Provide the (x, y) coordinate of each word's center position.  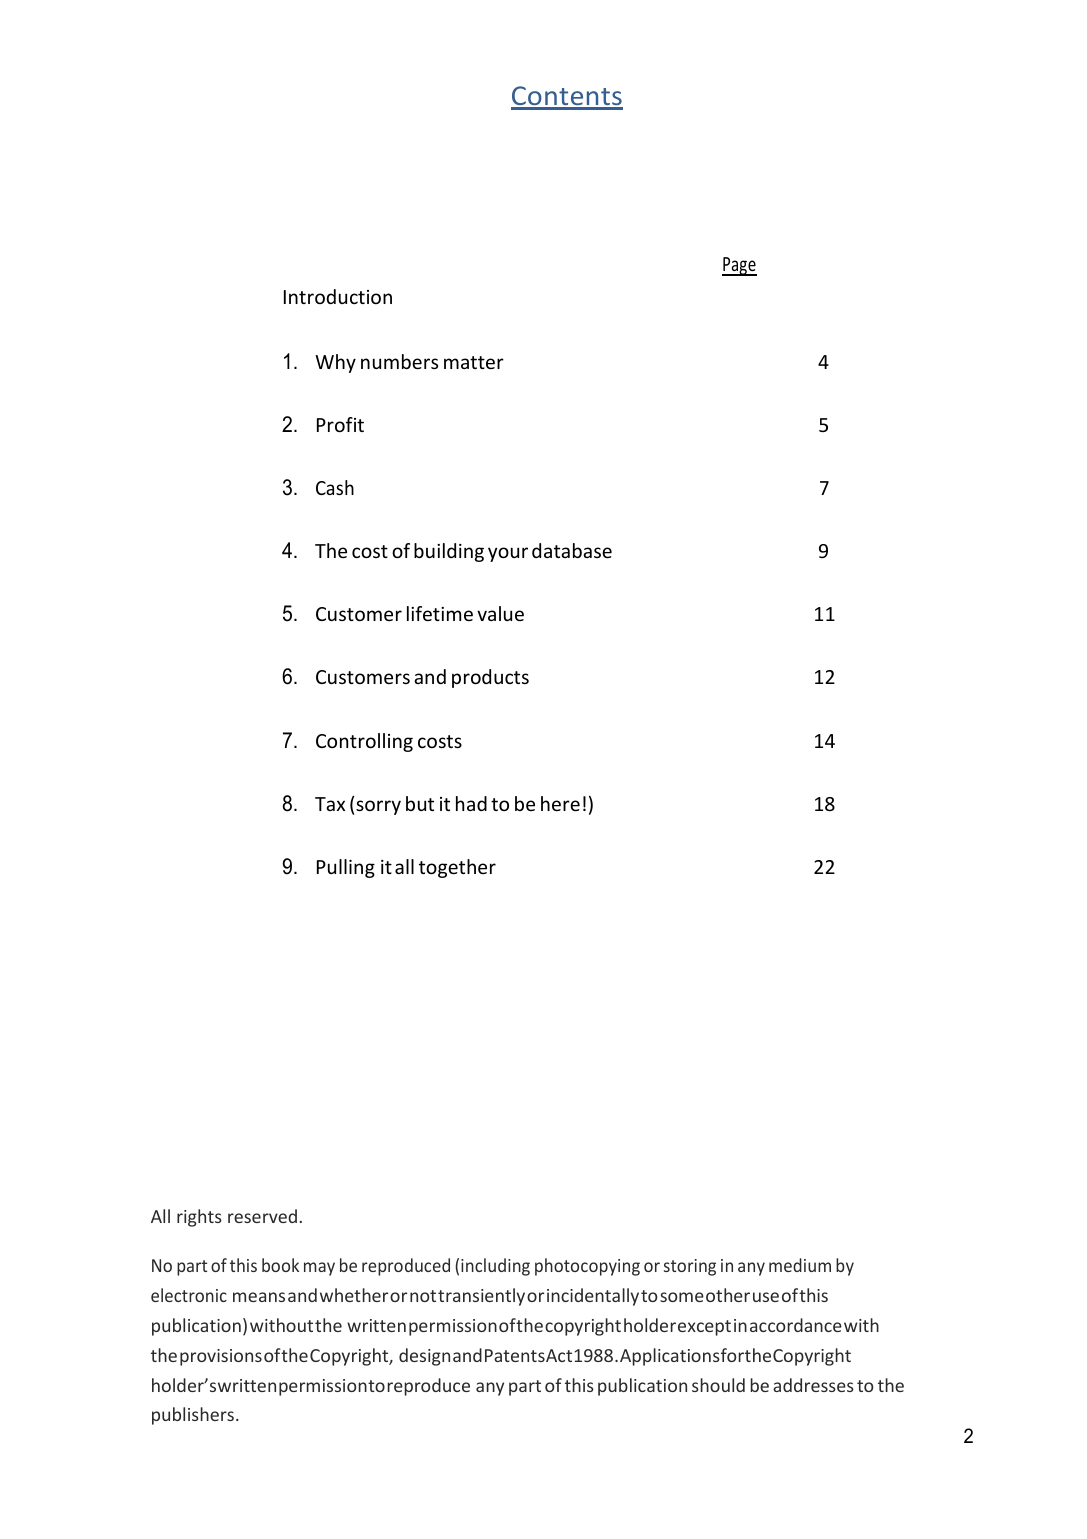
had (471, 803)
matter (474, 362)
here (560, 803)
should (718, 1385)
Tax (330, 804)
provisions (221, 1357)
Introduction (338, 296)
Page (739, 266)
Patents (515, 1355)
